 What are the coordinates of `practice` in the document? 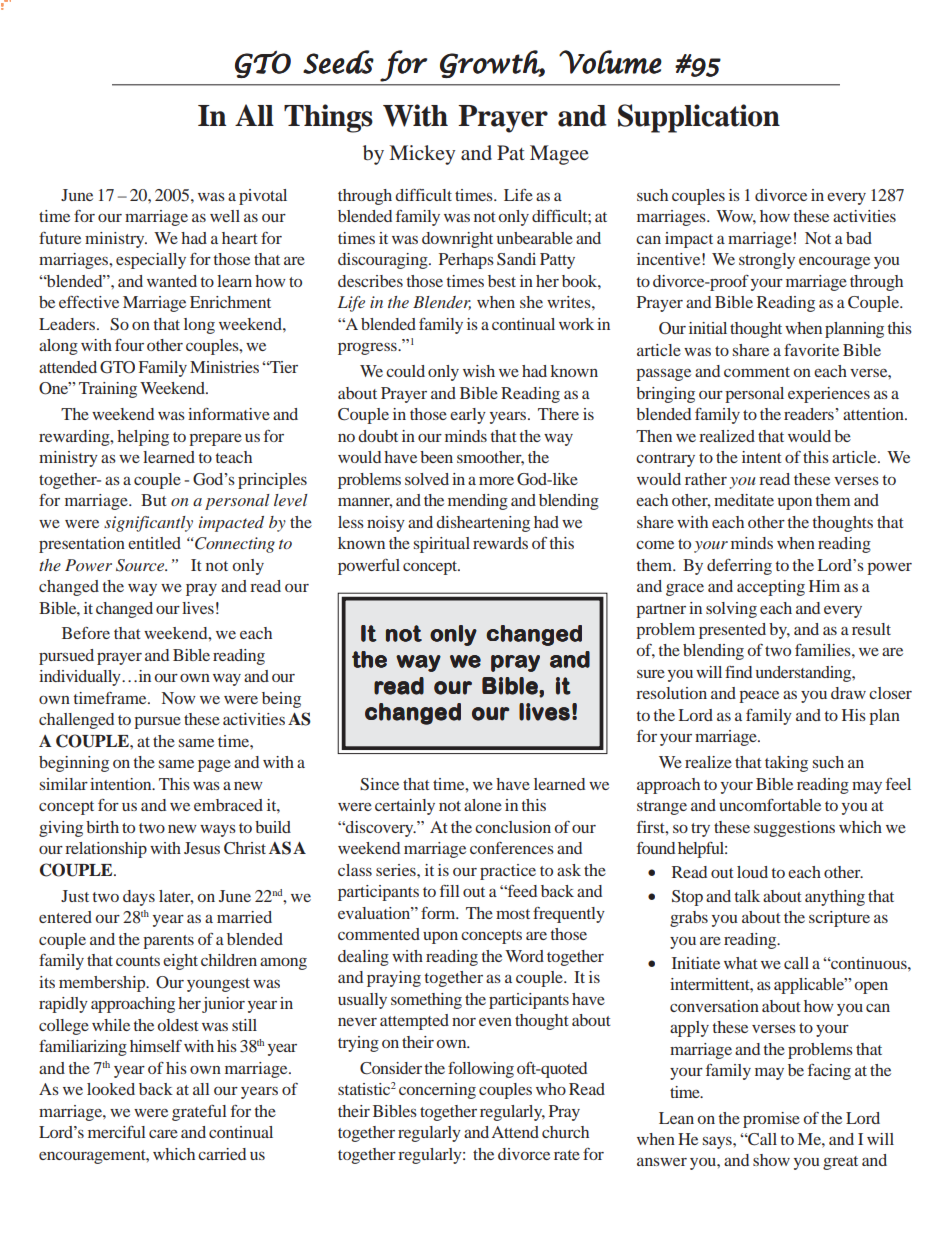 It's located at (508, 872).
